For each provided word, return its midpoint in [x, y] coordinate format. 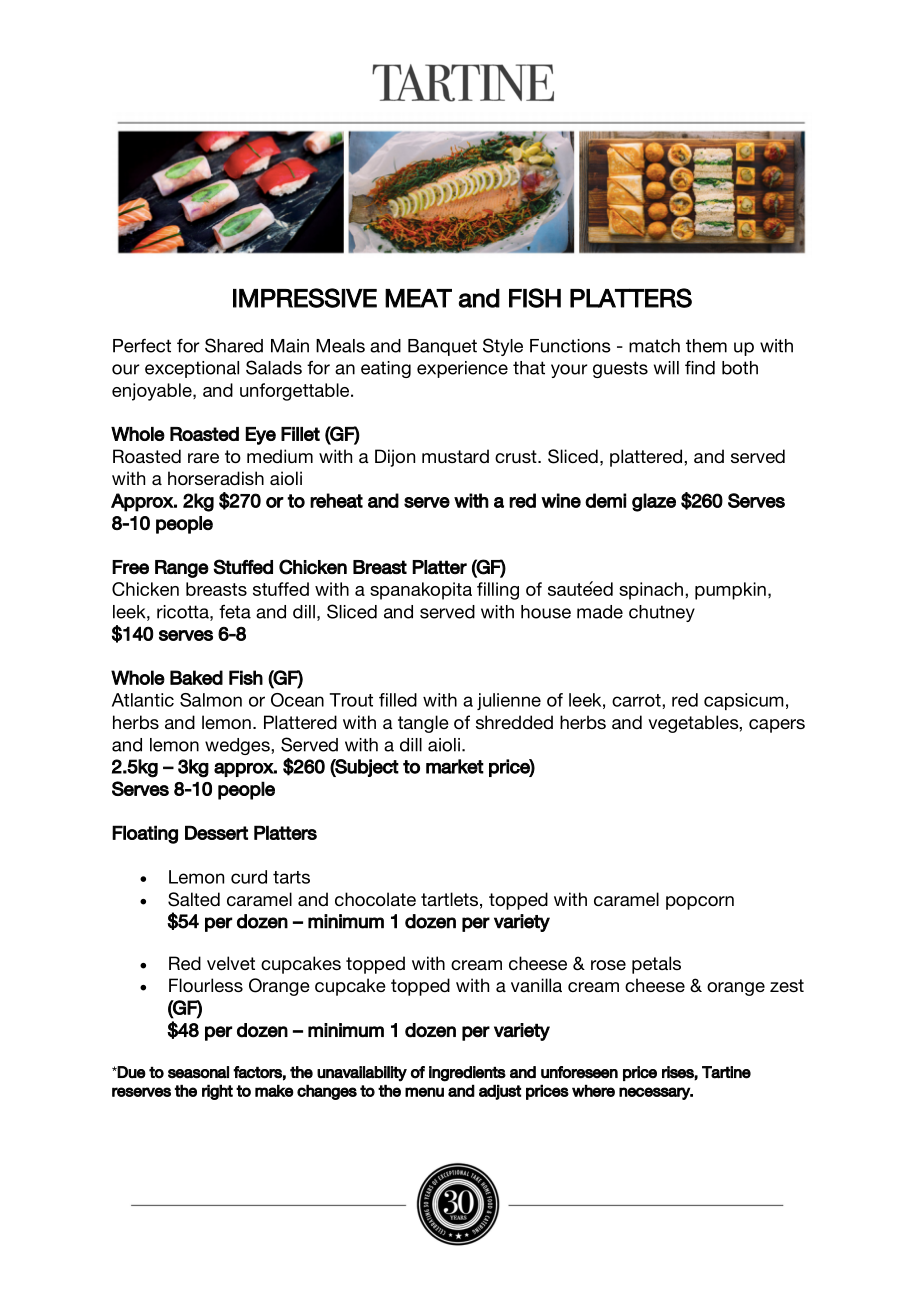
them [706, 346]
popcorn [700, 903]
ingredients [467, 1074]
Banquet [442, 347]
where [593, 1090]
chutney [662, 613]
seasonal [198, 1072]
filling [498, 591]
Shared [234, 345]
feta [235, 612]
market [455, 766]
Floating [145, 834]
